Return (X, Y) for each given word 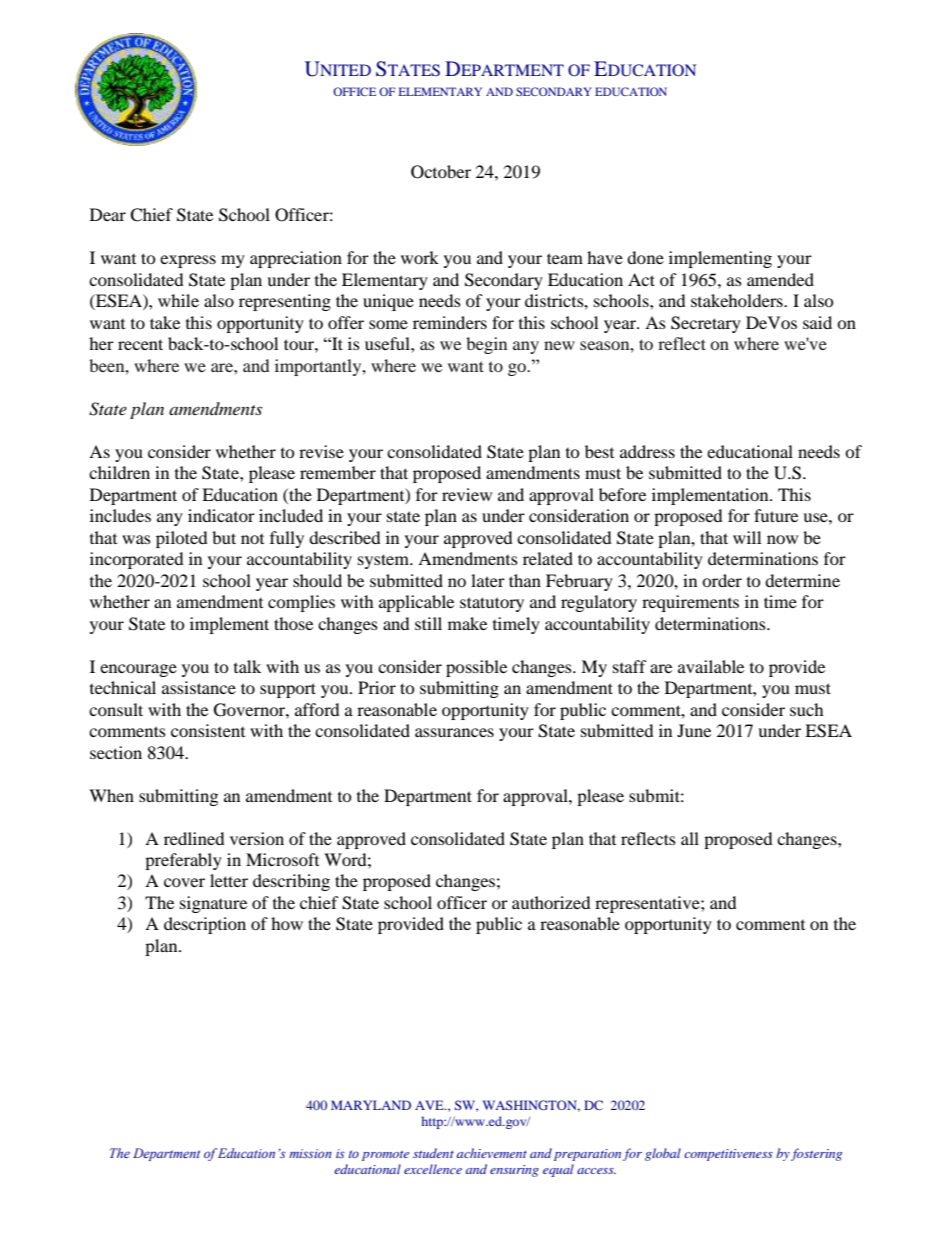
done (645, 257)
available (711, 666)
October (441, 172)
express (188, 261)
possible (476, 668)
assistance (199, 687)
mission (310, 1153)
